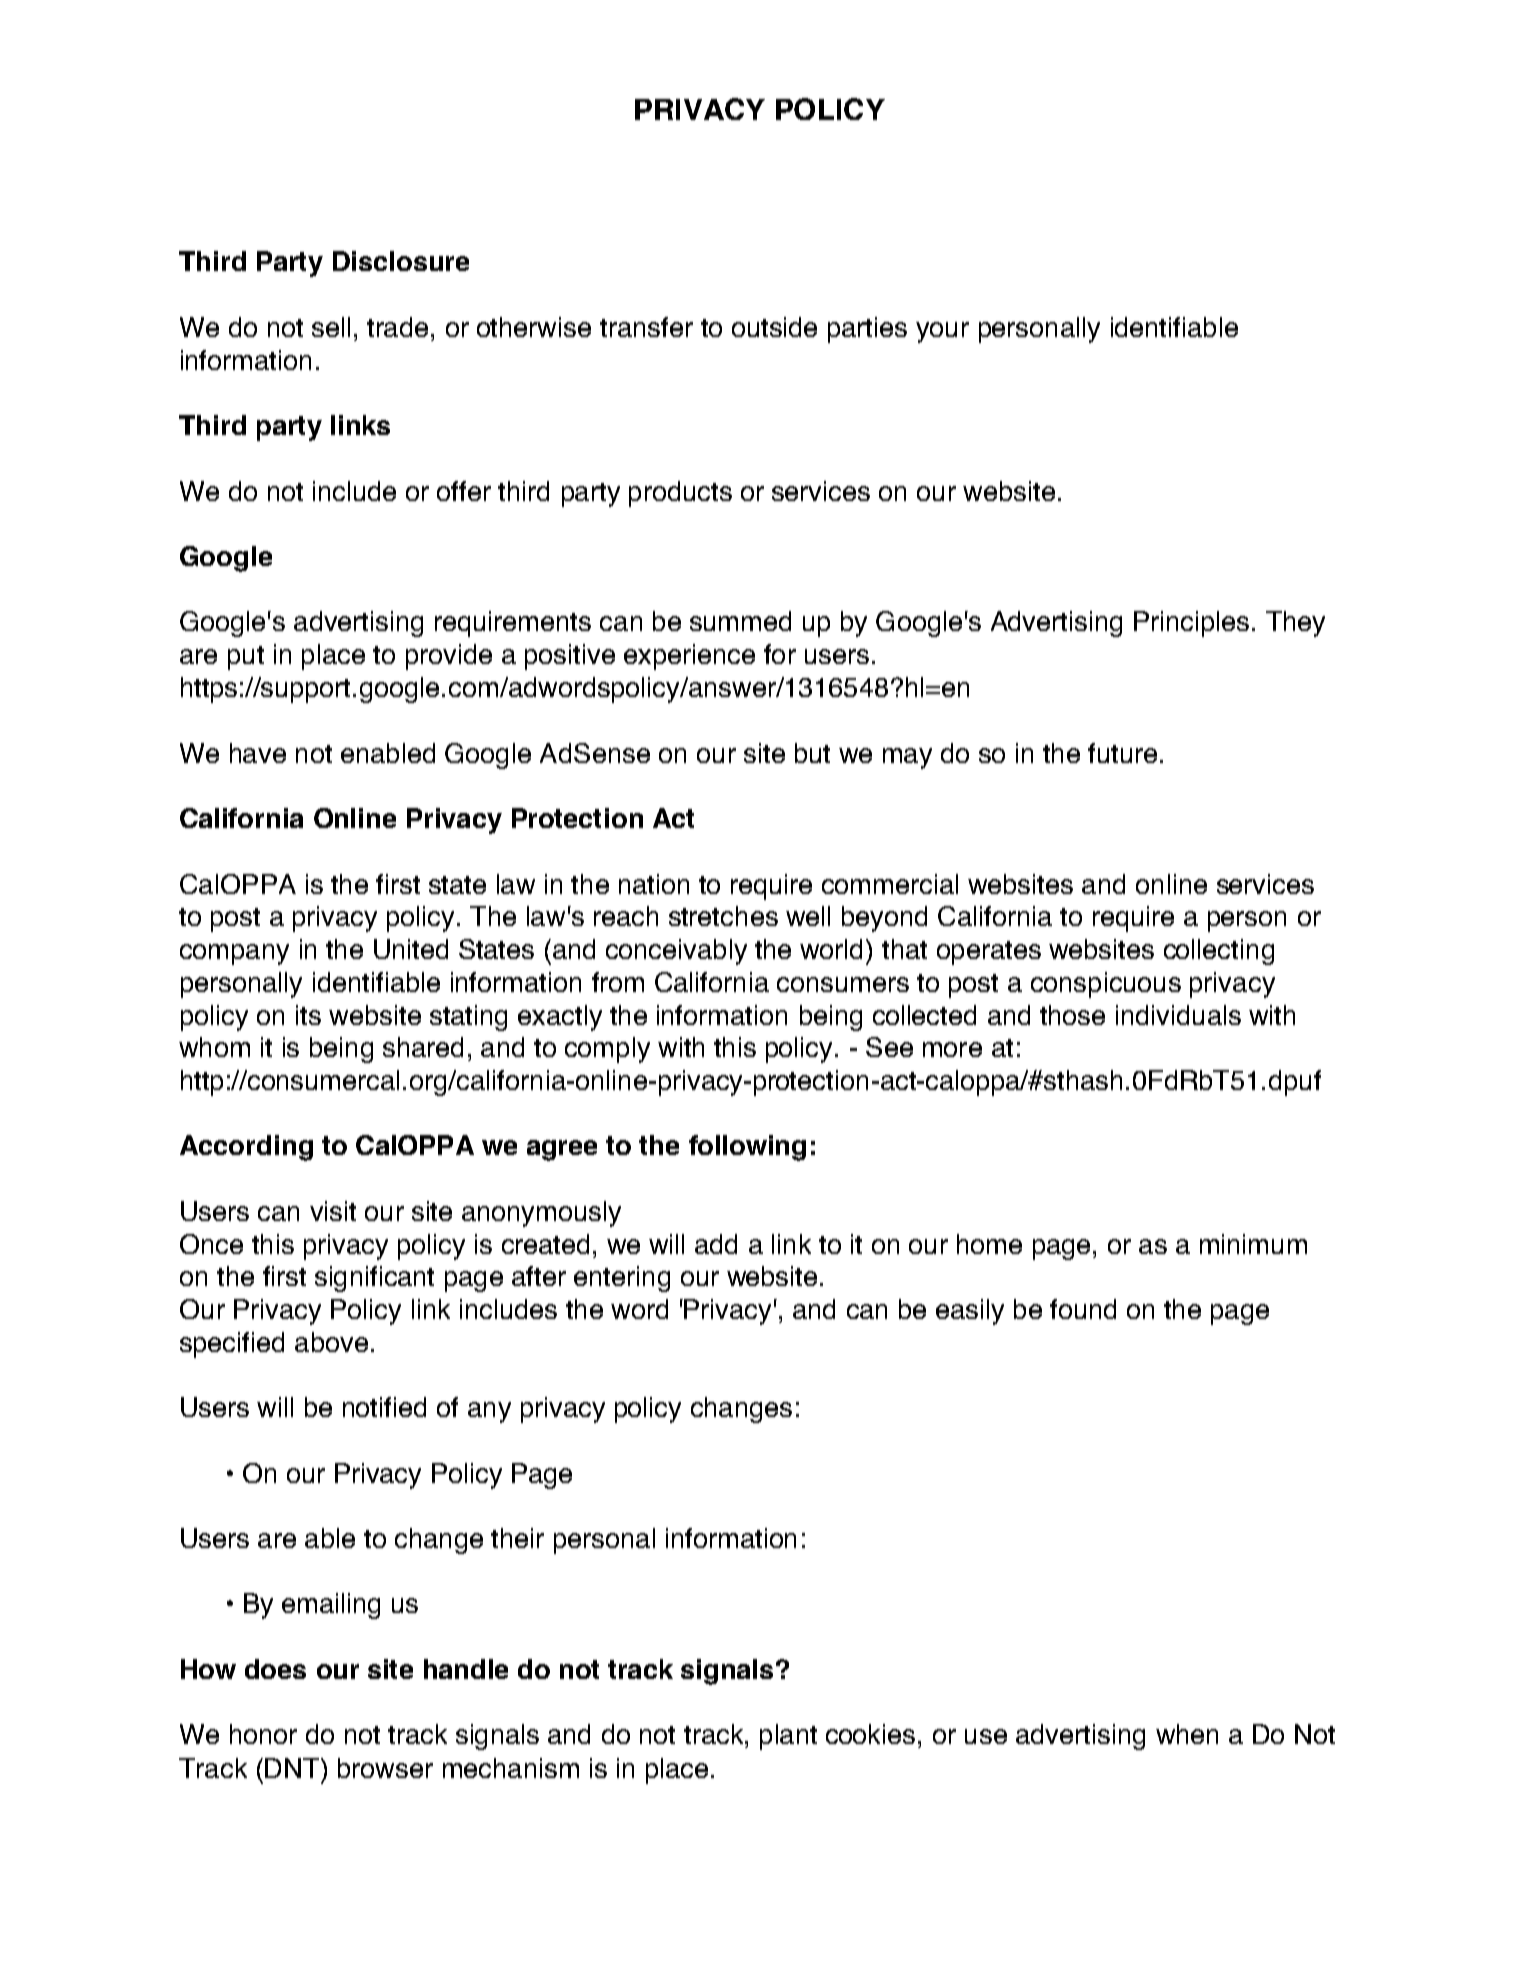 Image resolution: width=1517 pixels, height=1963 pixels. What do you see at coordinates (263, 1734) in the screenshot?
I see `honor` at bounding box center [263, 1734].
